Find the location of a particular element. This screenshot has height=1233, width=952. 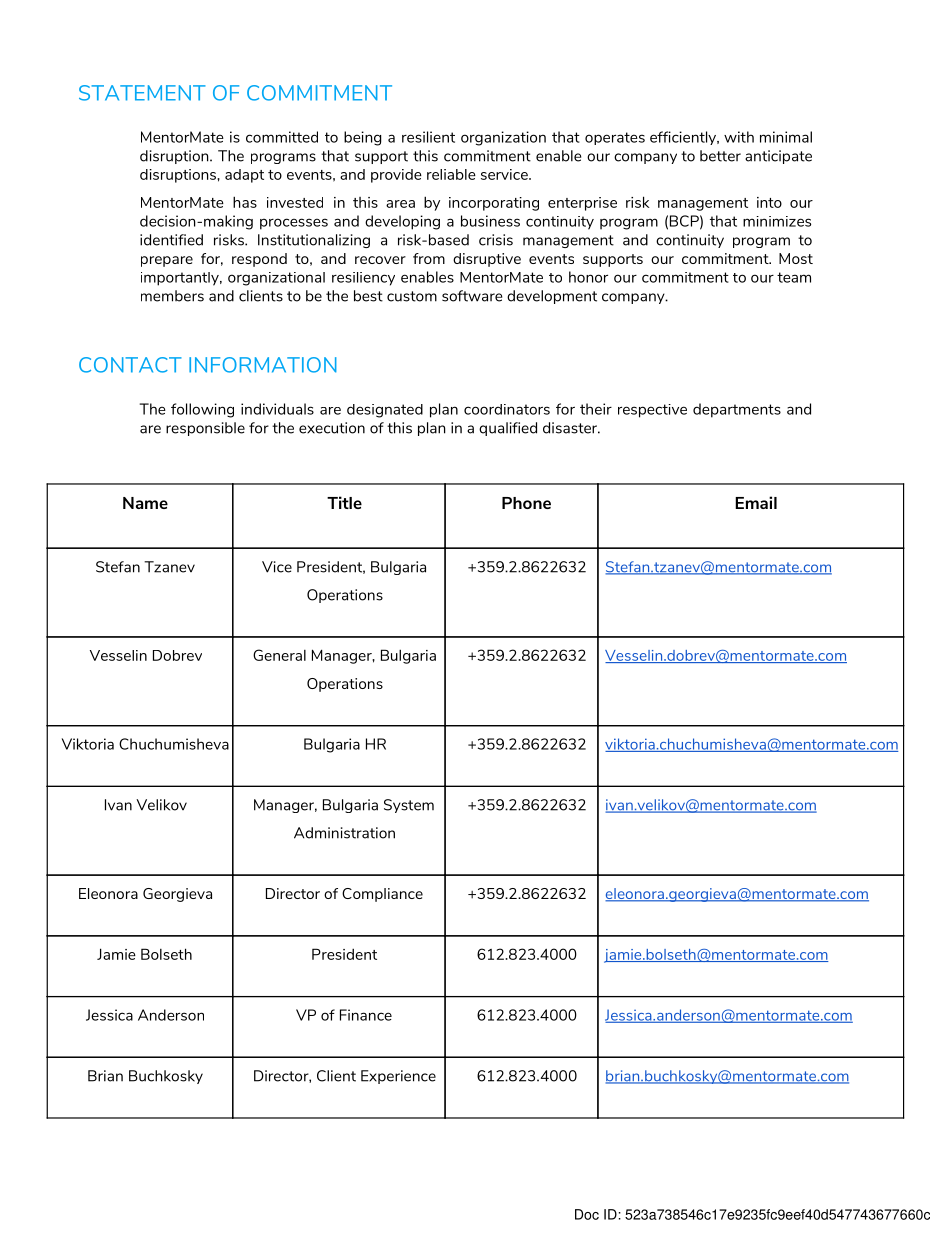

resilient is located at coordinates (428, 137).
